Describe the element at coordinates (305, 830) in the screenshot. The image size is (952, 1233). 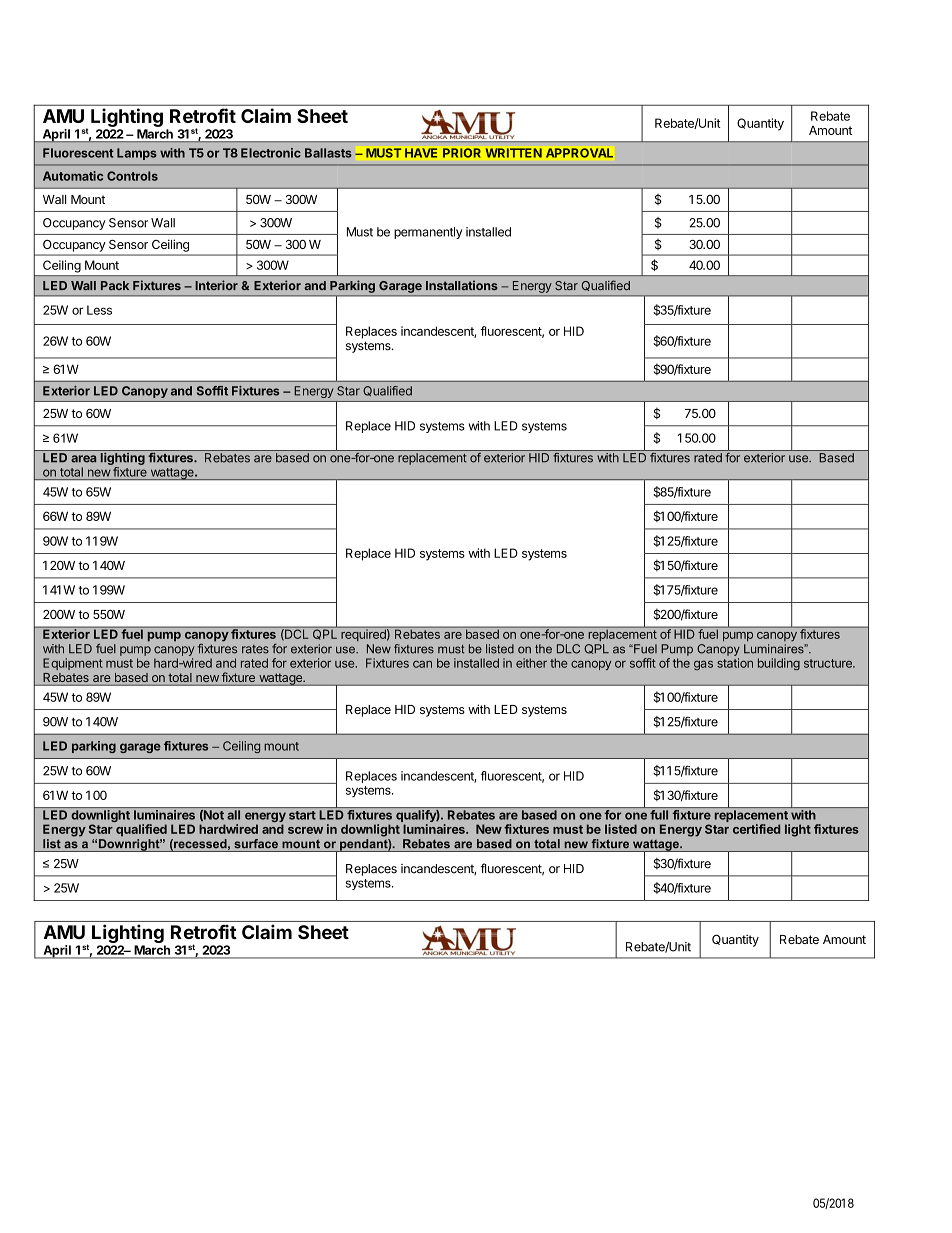
I see `screw` at that location.
